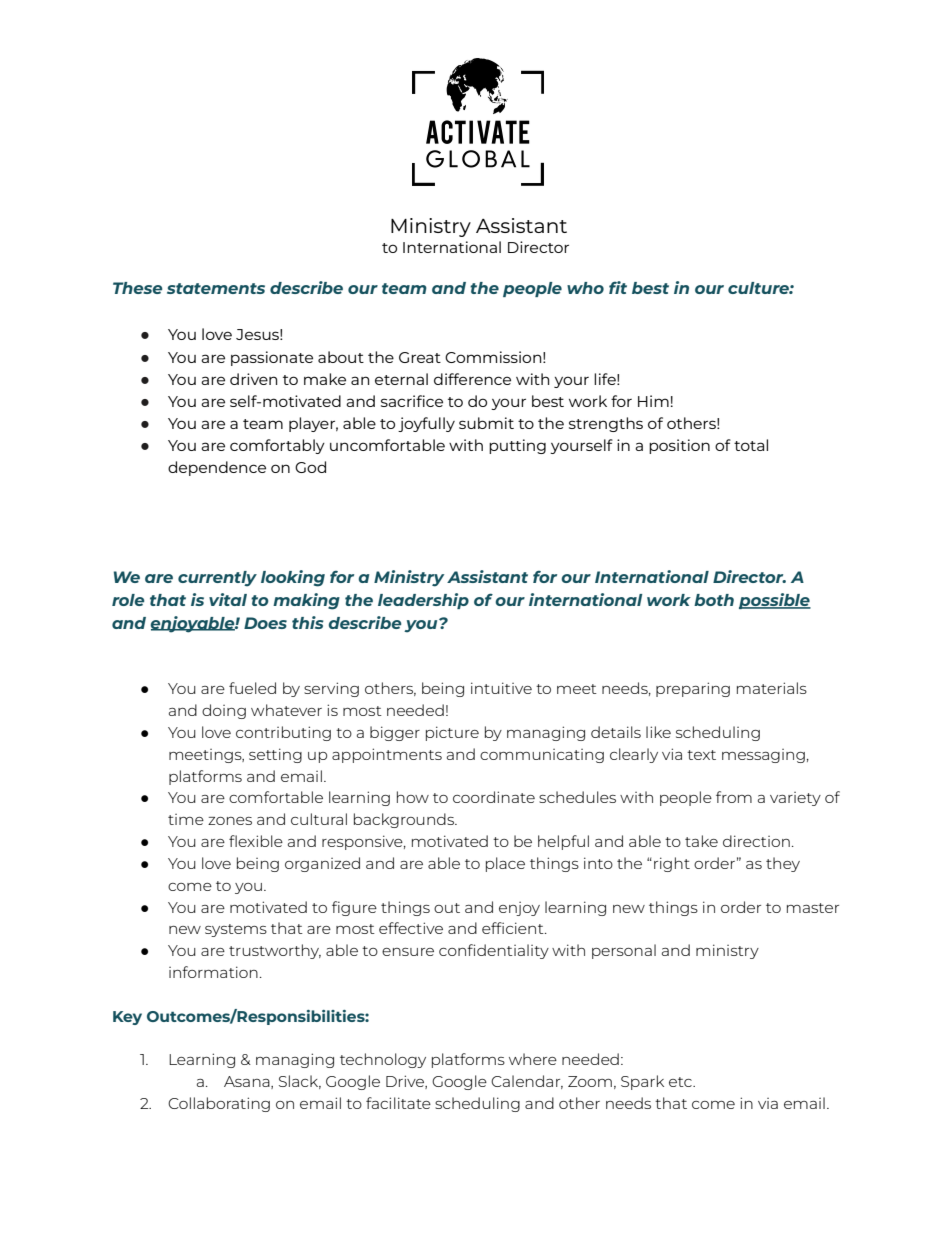 This image has height=1233, width=952. Describe the element at coordinates (618, 287) in the image. I see `fit` at that location.
